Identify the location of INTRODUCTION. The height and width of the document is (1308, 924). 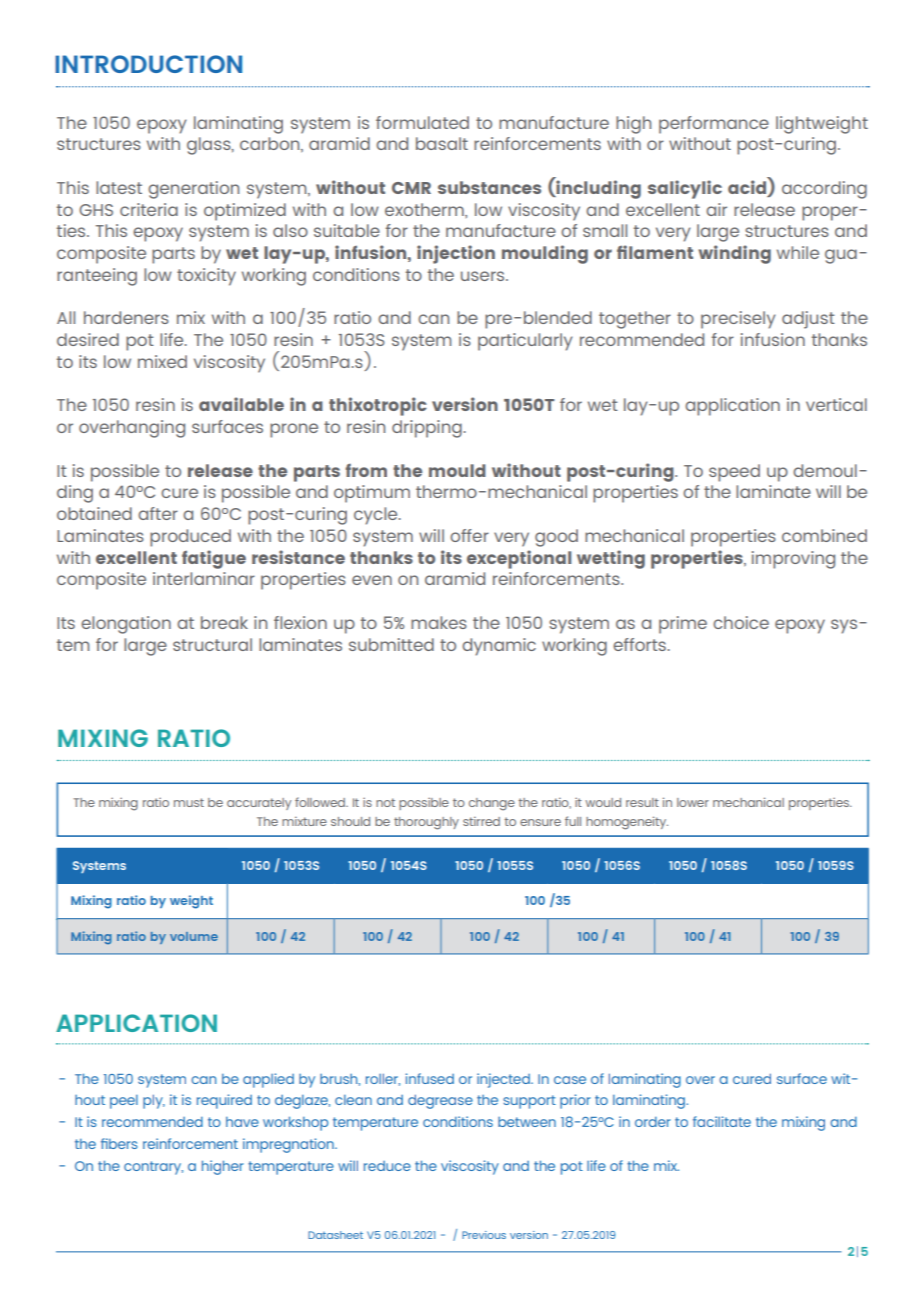
(148, 64).
